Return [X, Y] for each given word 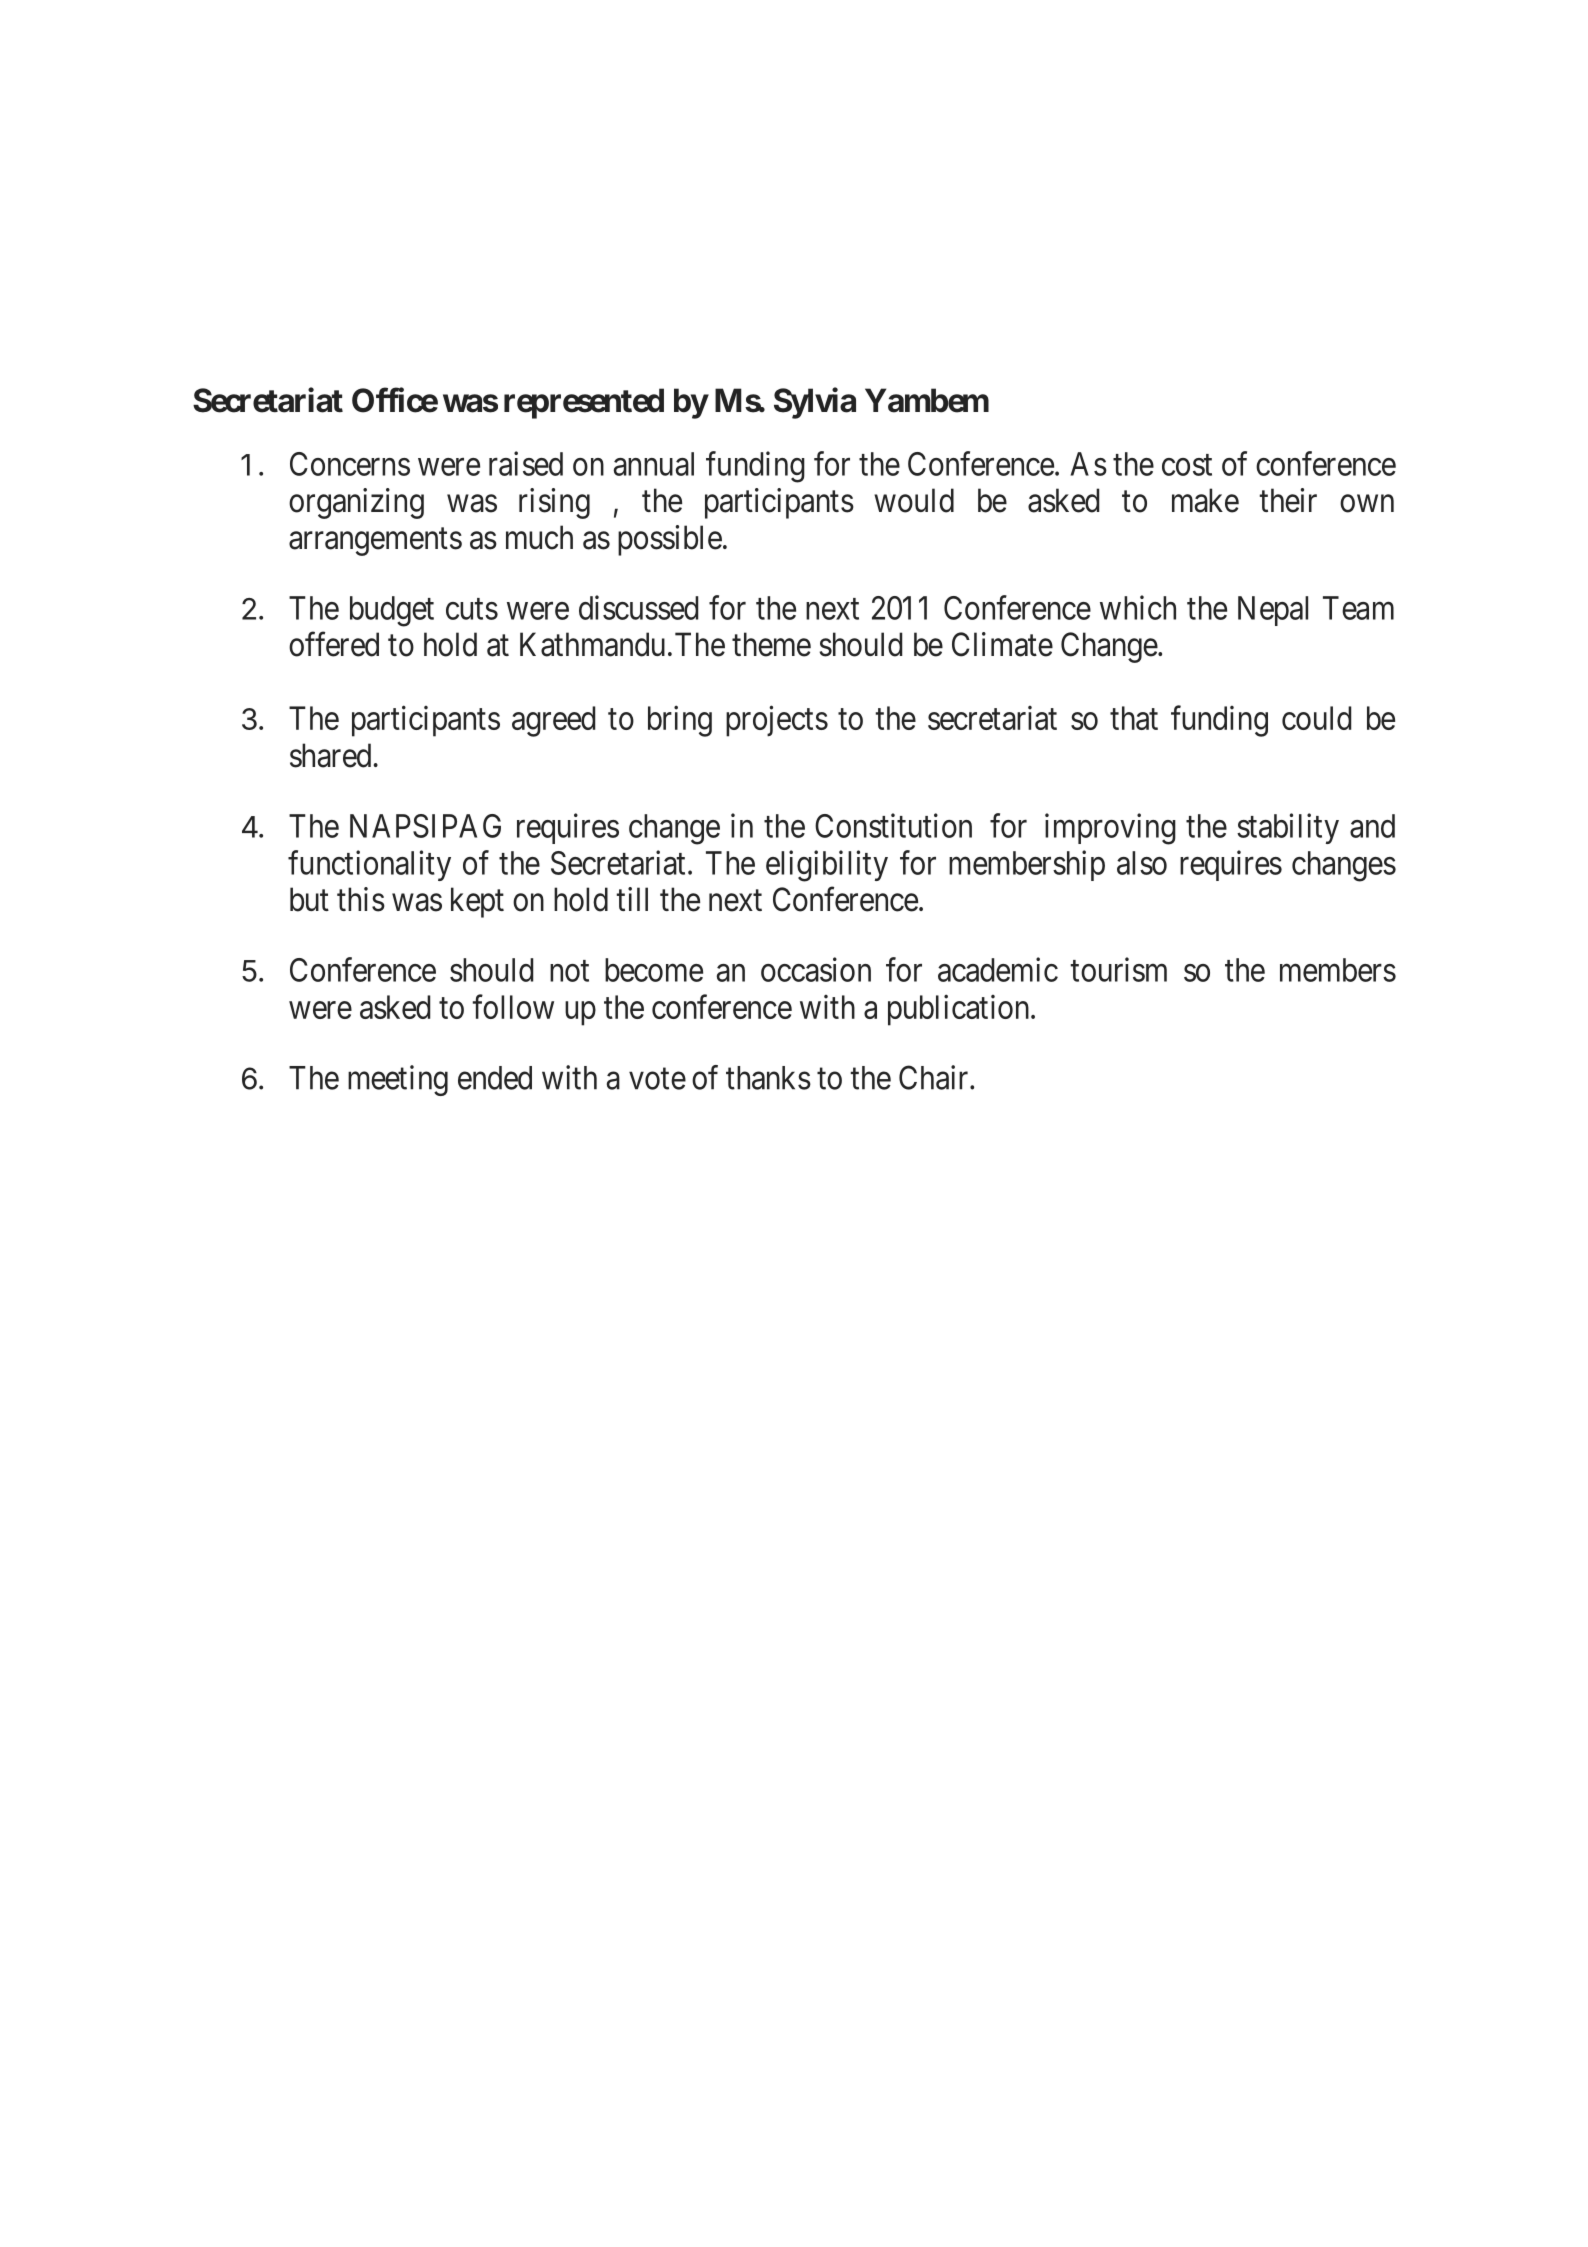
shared [330, 755]
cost [1187, 465]
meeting [398, 1080]
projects [777, 721]
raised [526, 463]
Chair [935, 1077]
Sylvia [815, 403]
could [1316, 718]
